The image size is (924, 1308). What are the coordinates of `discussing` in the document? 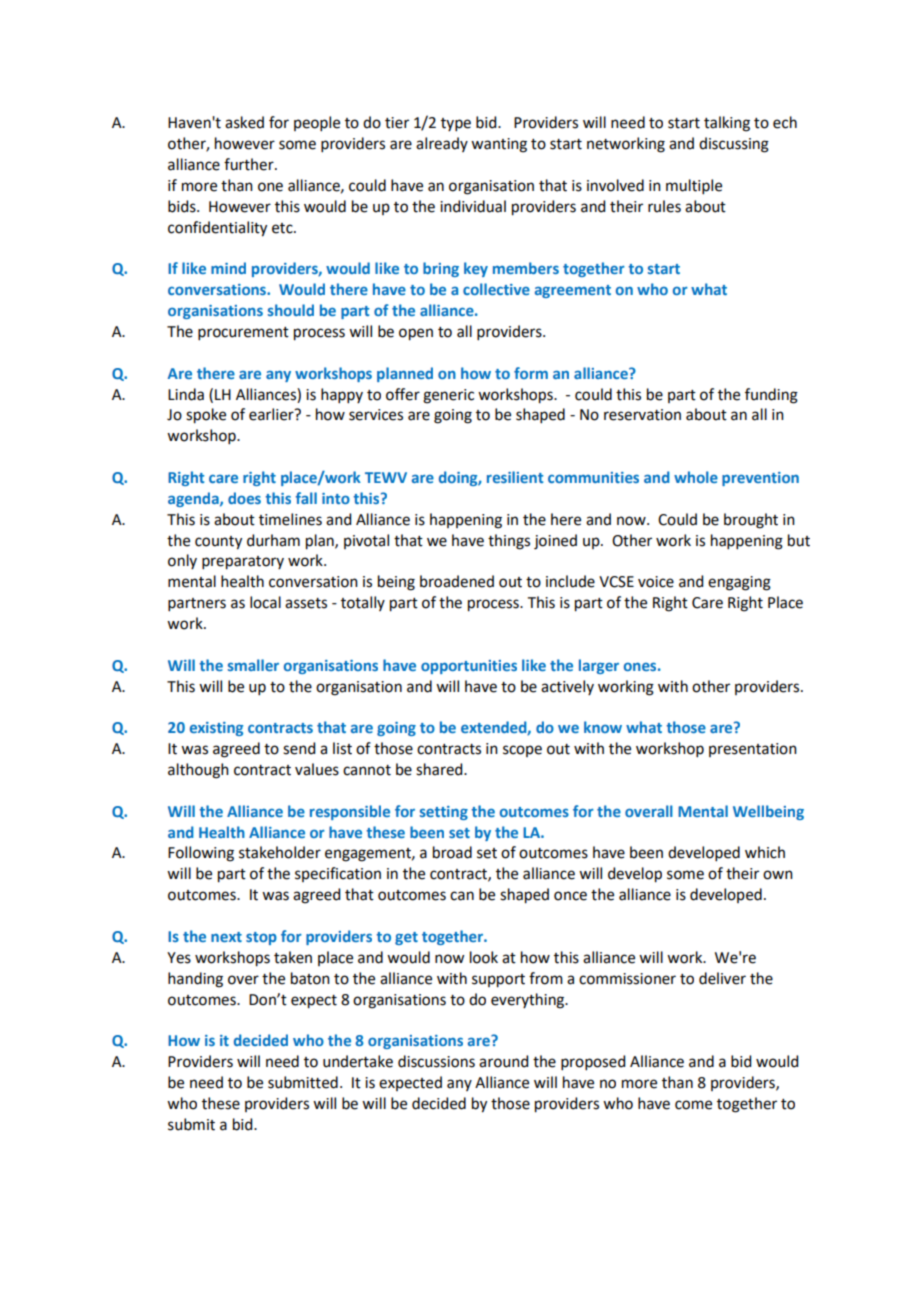 It's located at (734, 145).
